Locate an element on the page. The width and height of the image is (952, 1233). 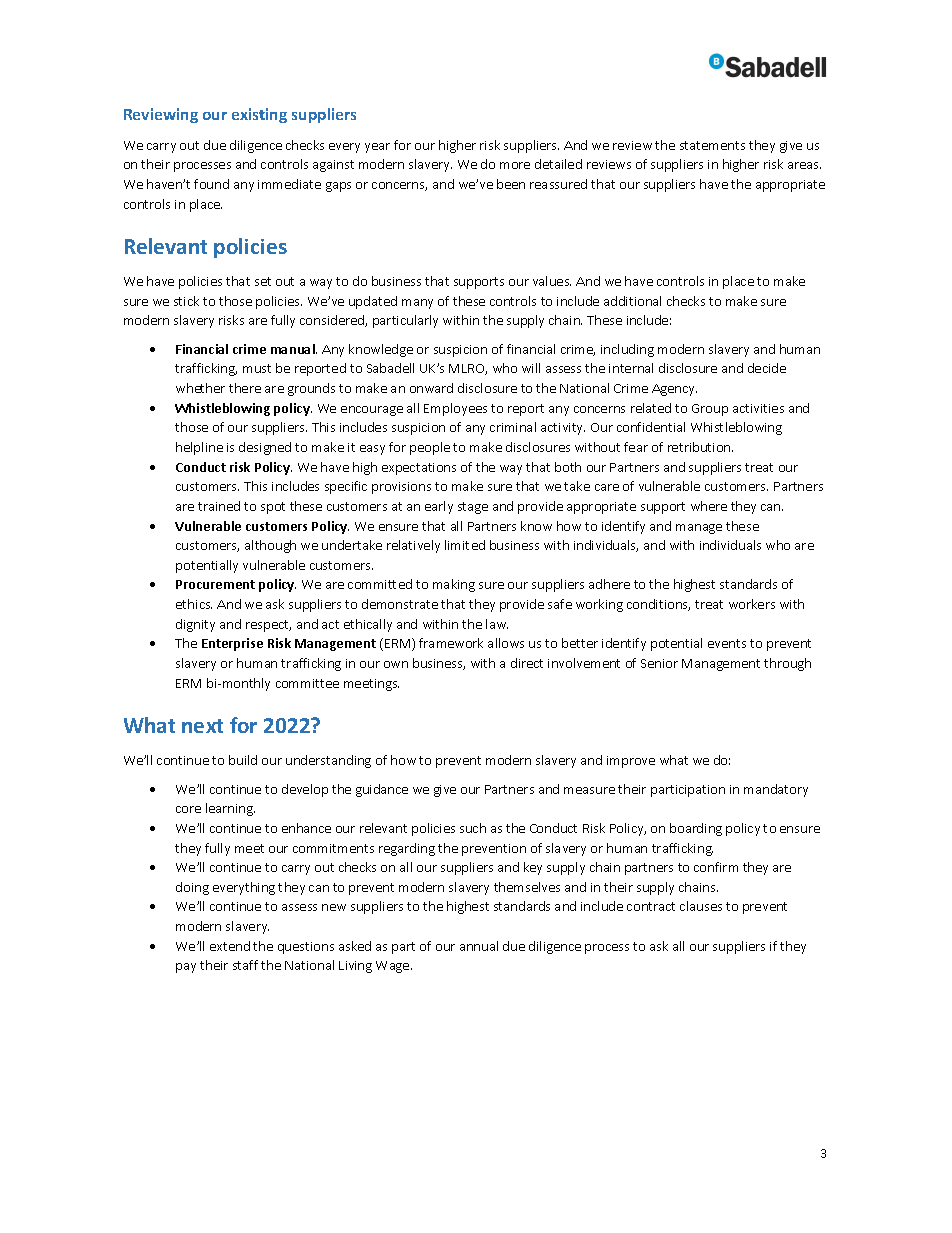
decide is located at coordinates (767, 368).
